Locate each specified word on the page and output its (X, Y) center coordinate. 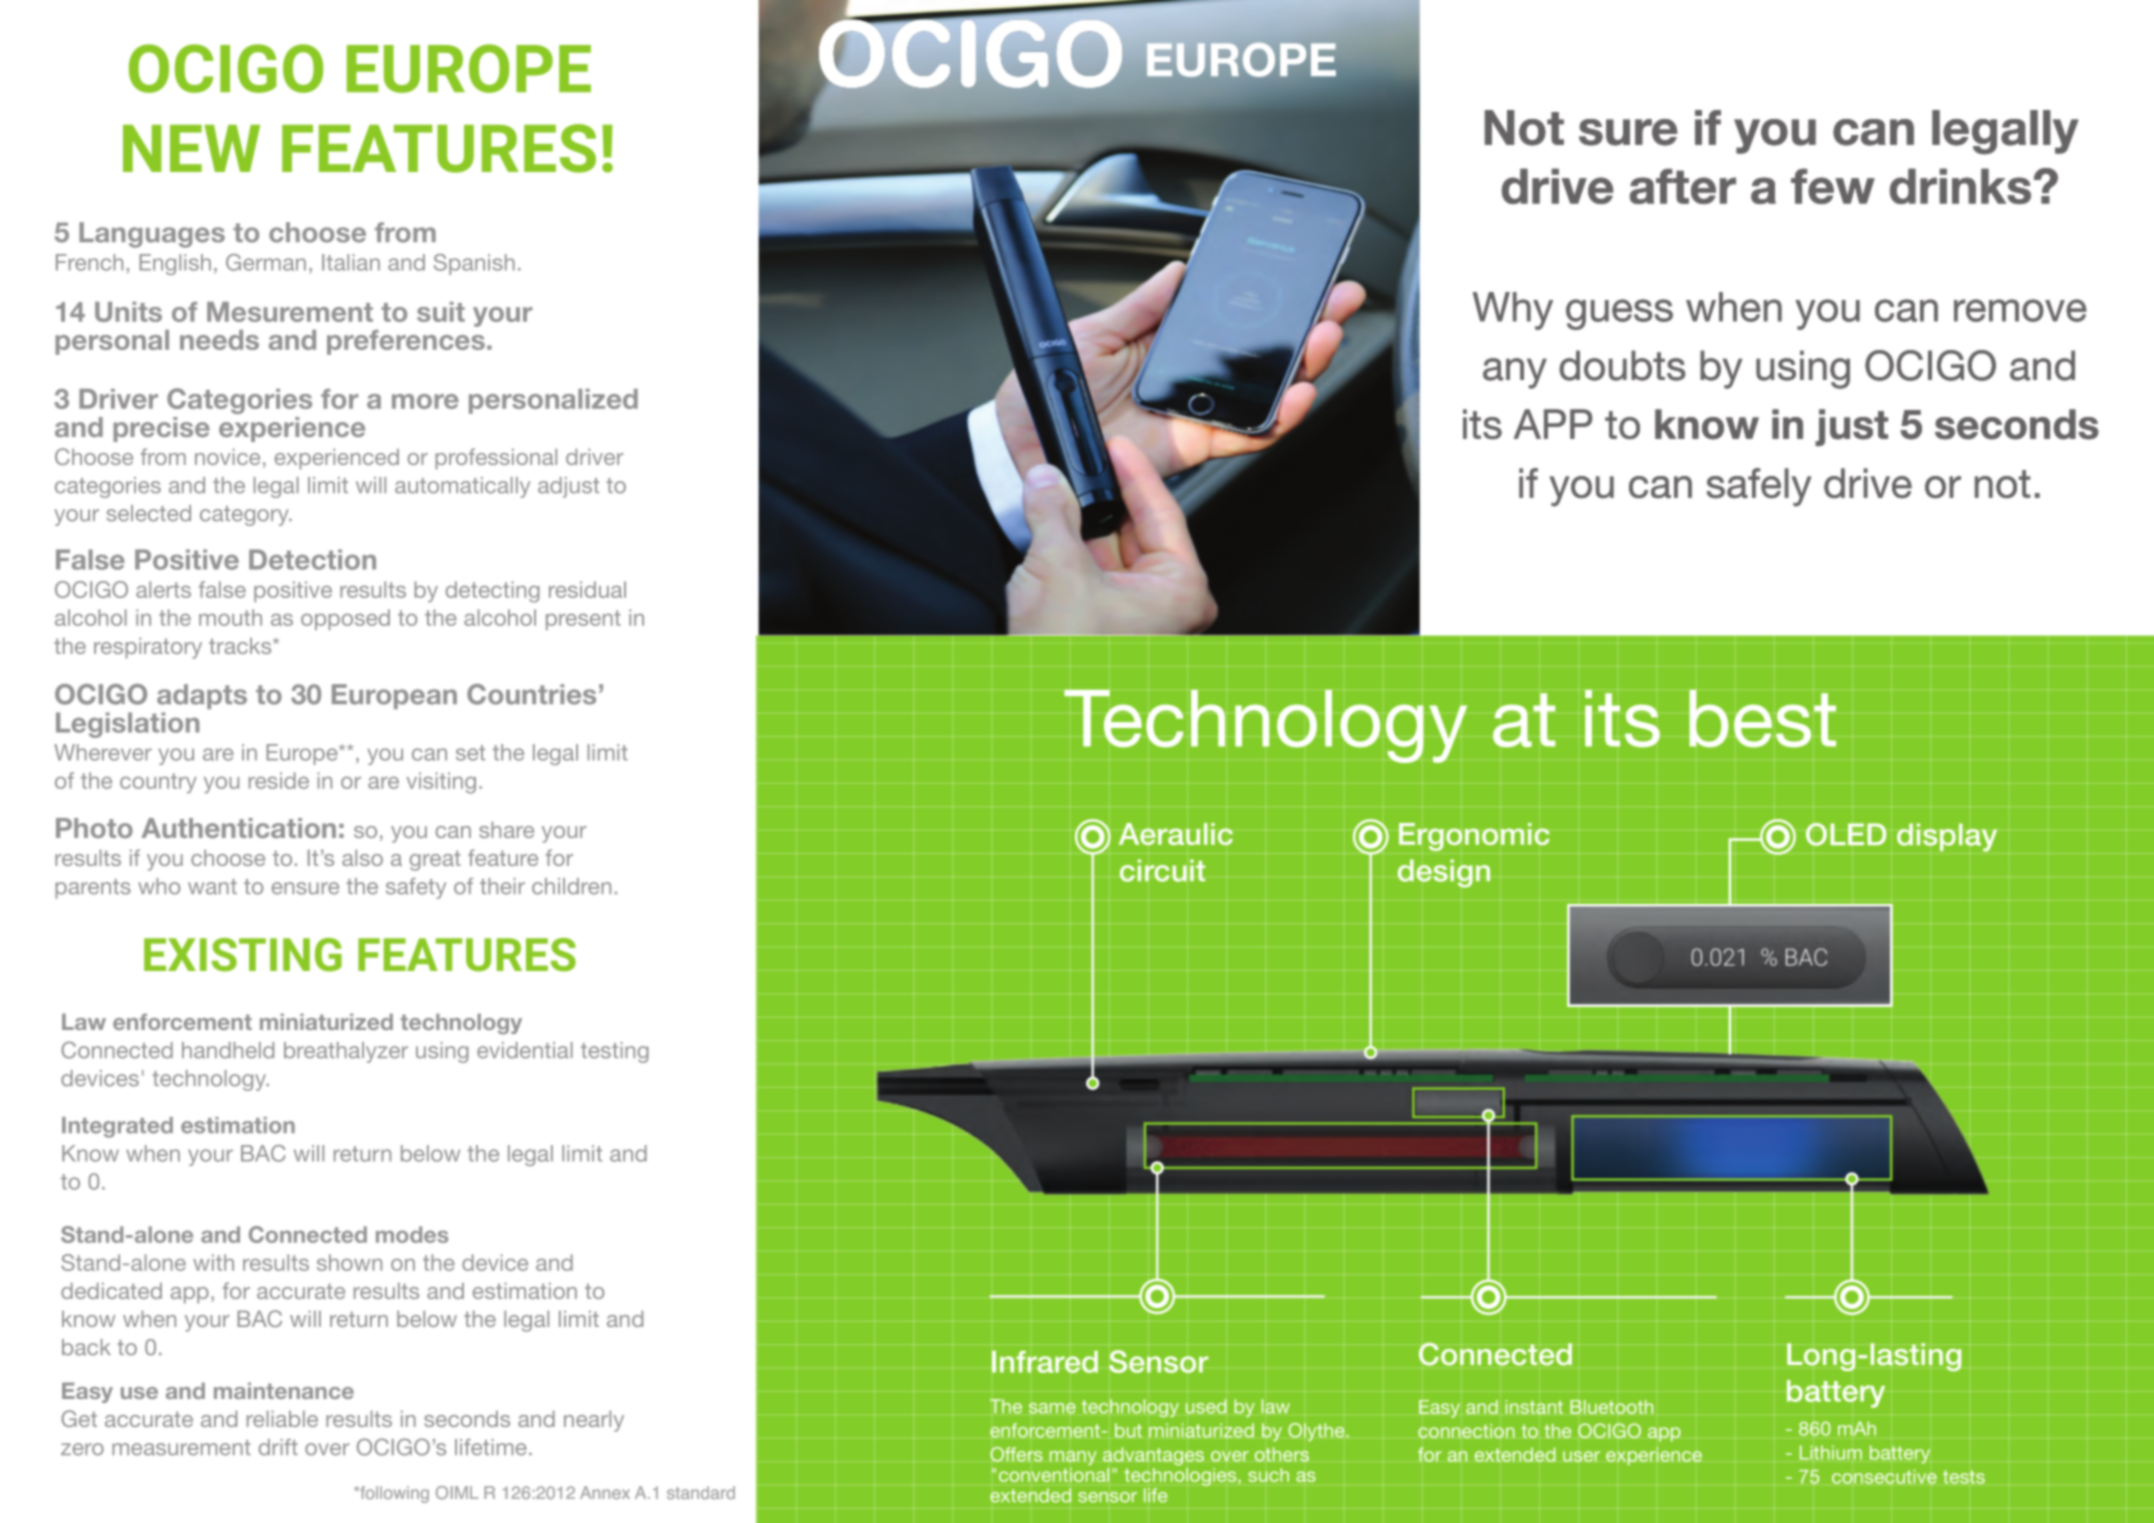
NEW (191, 148)
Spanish (474, 264)
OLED (1846, 834)
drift (278, 1447)
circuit (1162, 870)
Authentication (238, 828)
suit (441, 312)
